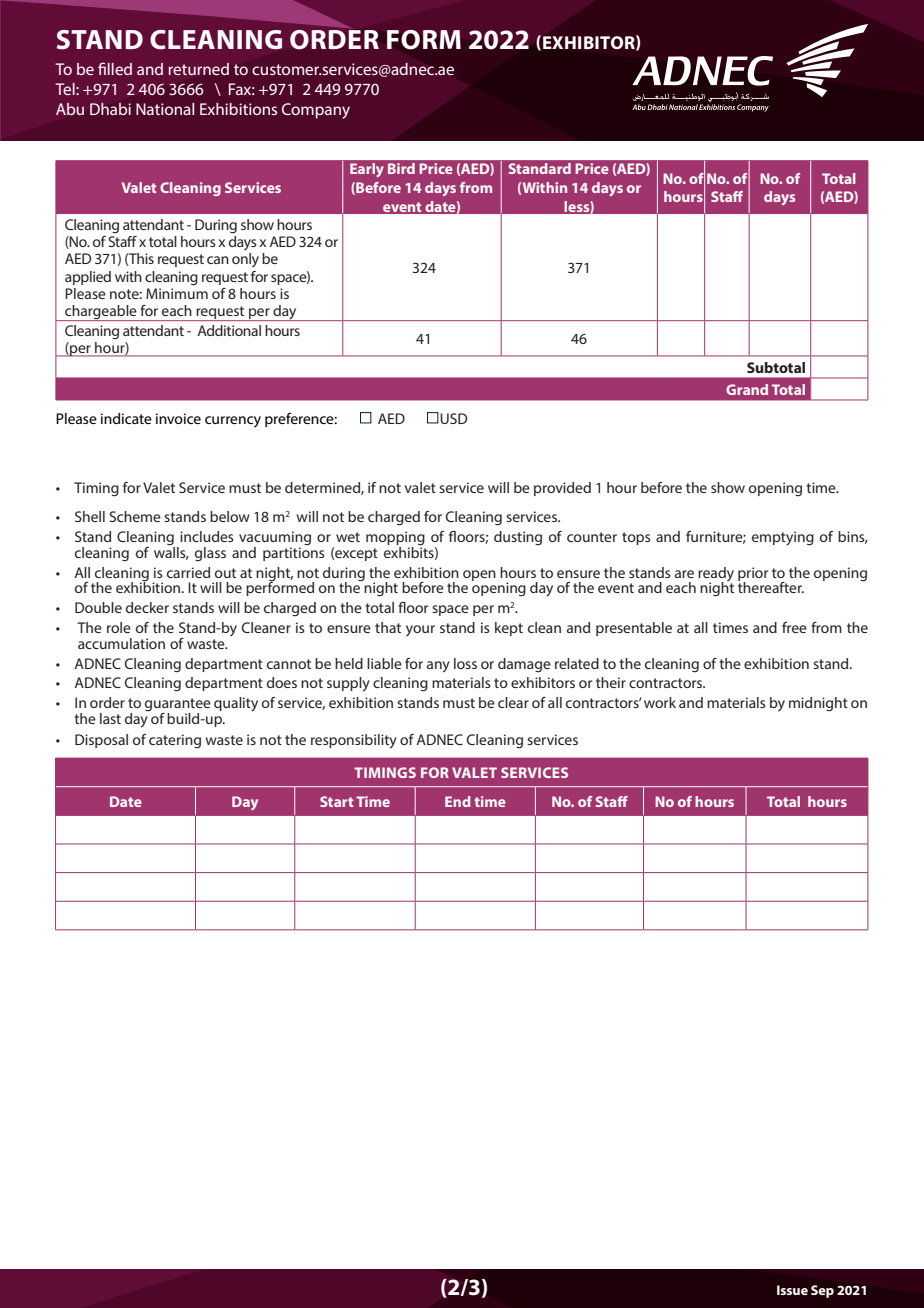 This screenshot has height=1308, width=924. Describe the element at coordinates (401, 168) in the screenshot. I see `Bird` at that location.
